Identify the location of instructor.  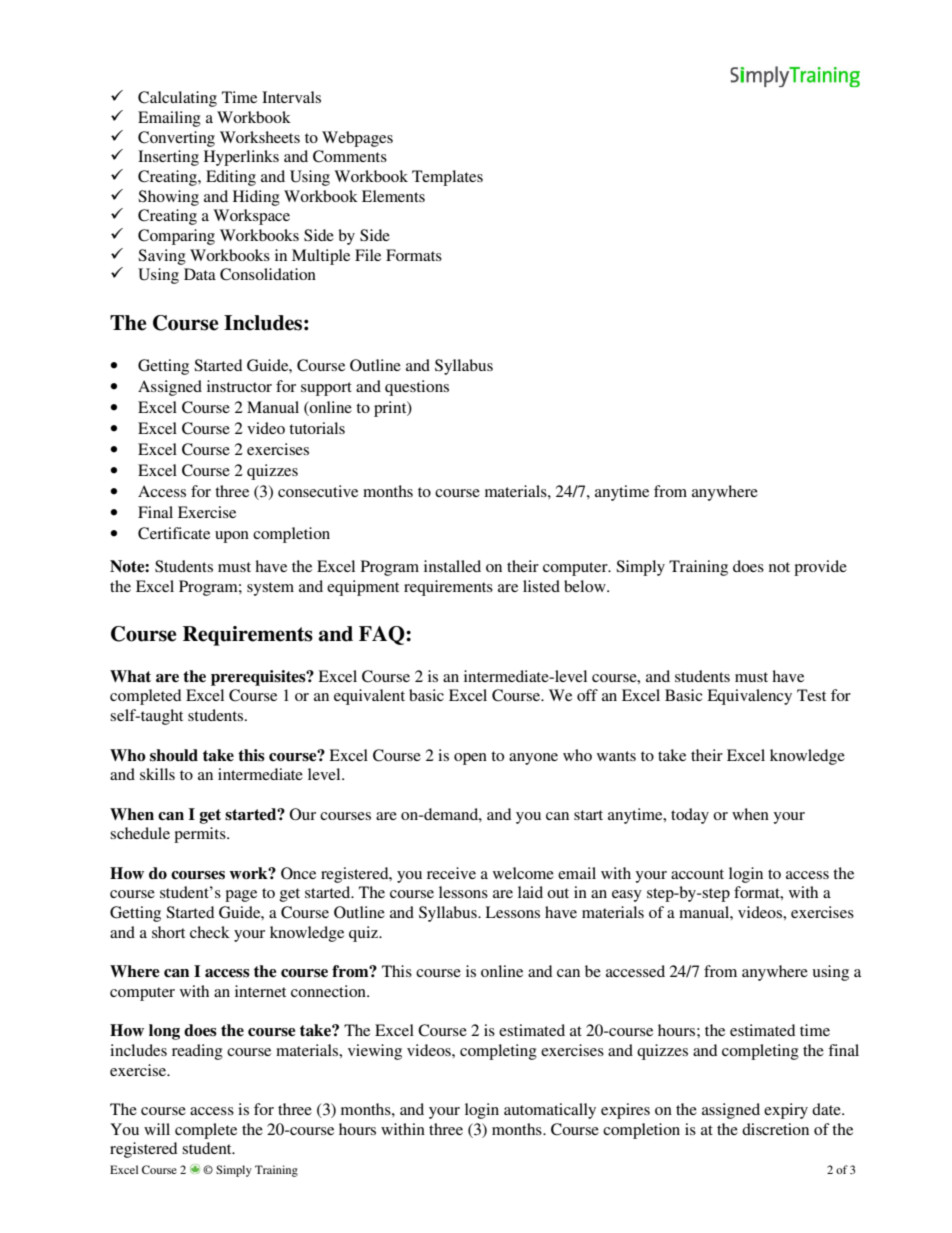
(239, 386).
